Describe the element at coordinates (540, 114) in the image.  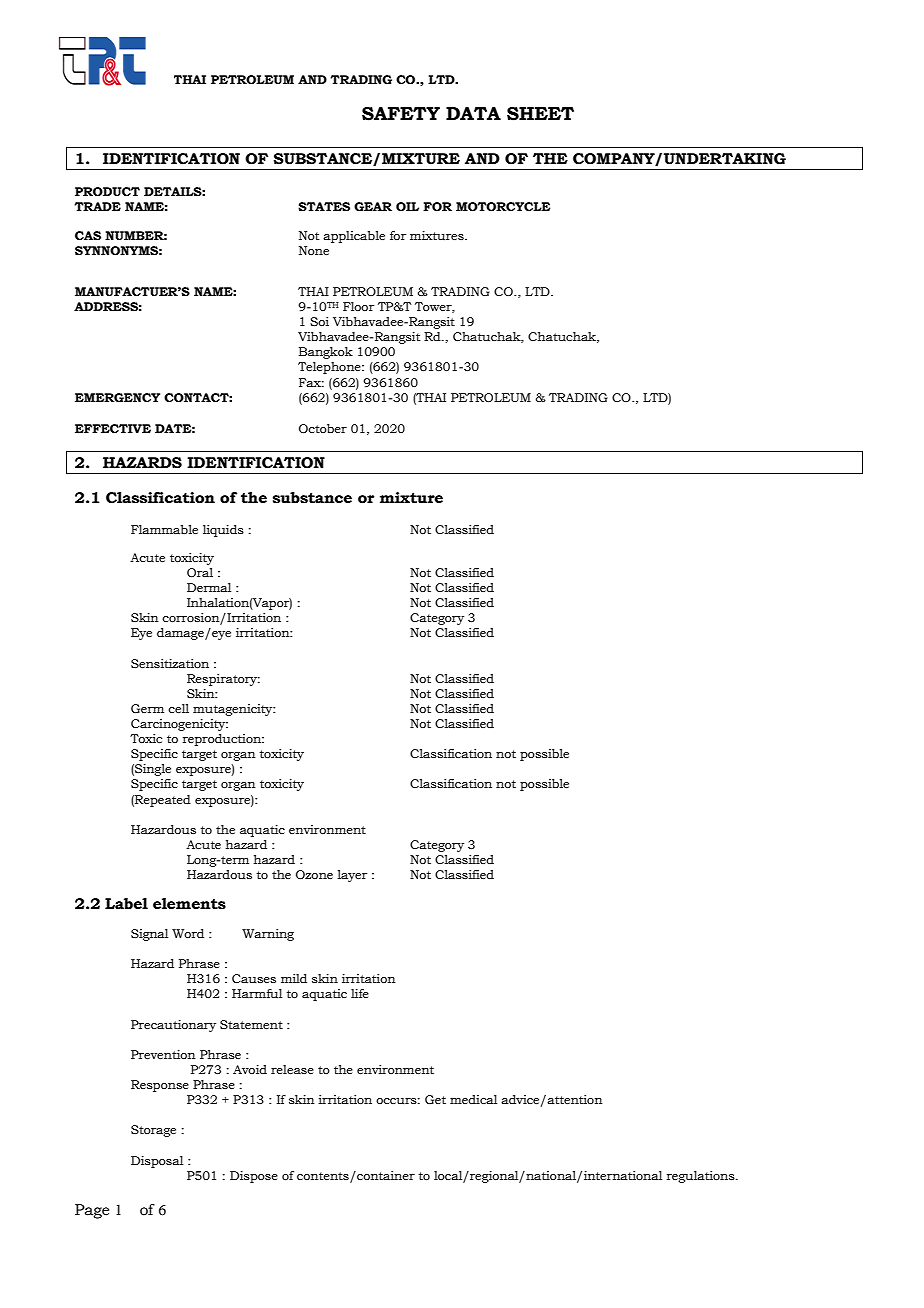
I see `SHEET` at that location.
